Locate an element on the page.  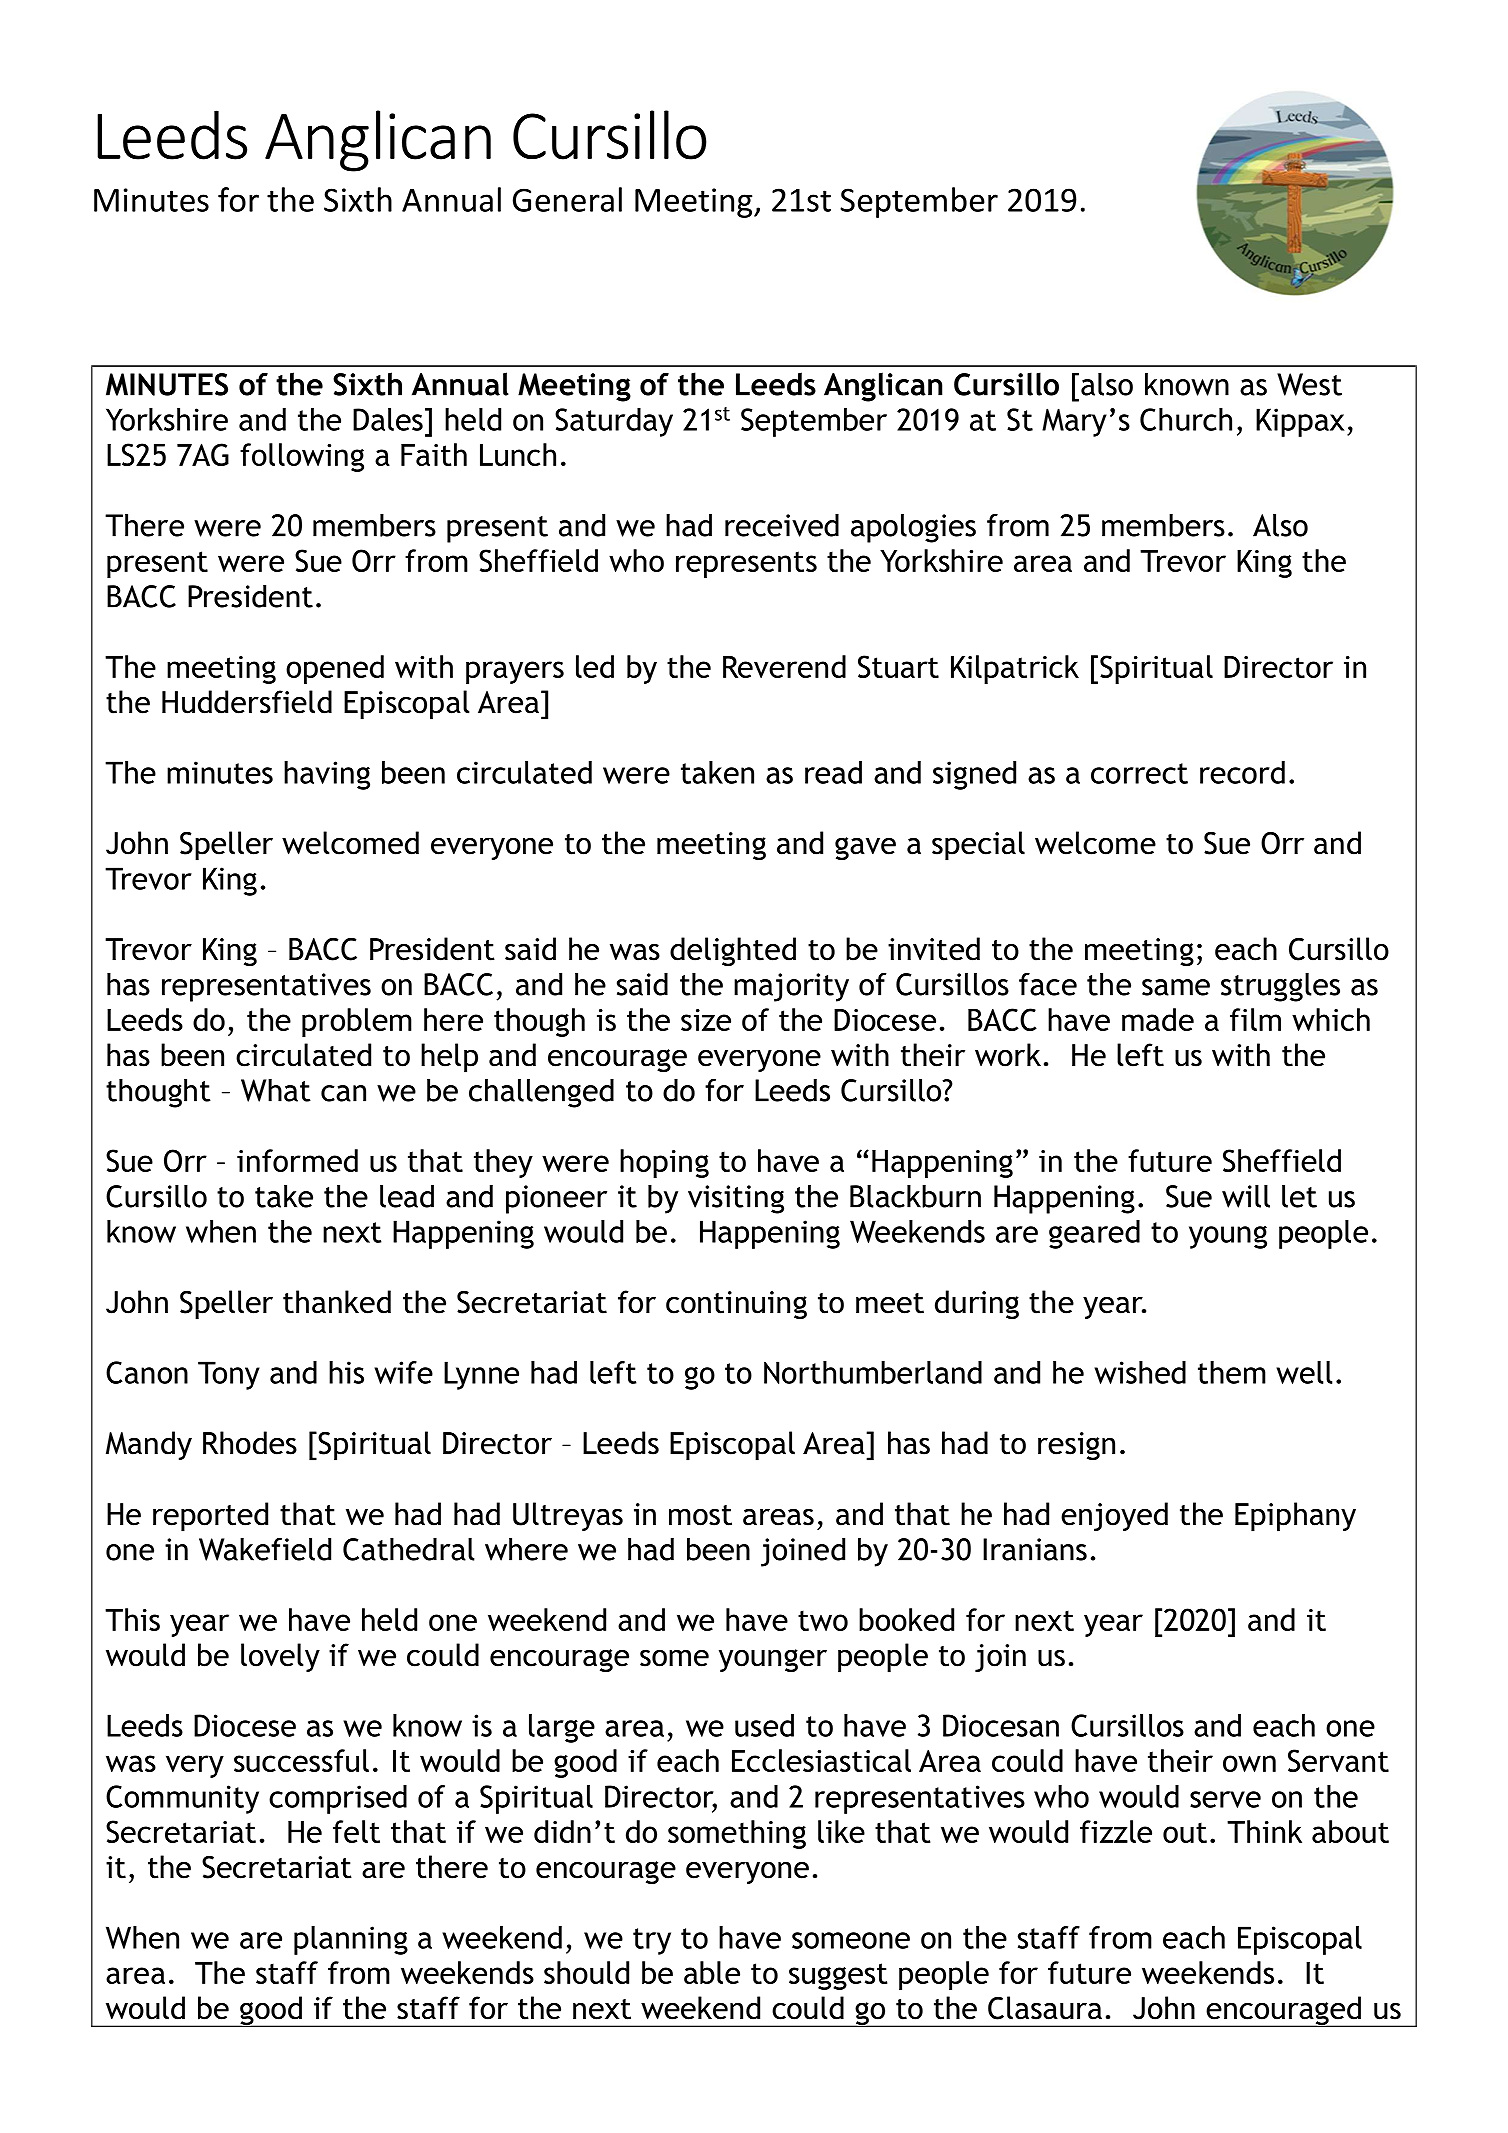
record is located at coordinates (1242, 772).
